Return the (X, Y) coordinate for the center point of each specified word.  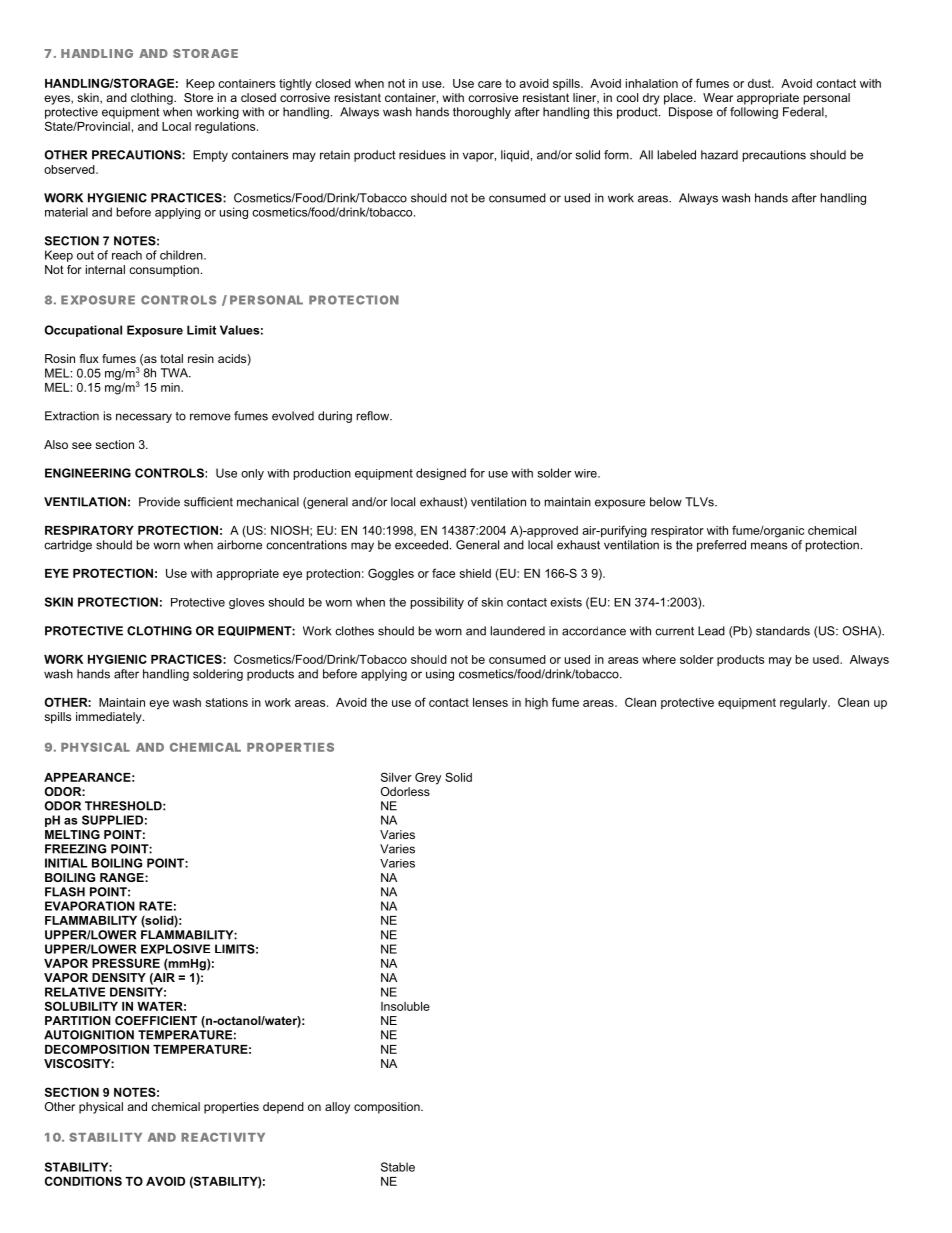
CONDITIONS (83, 1181)
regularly (805, 704)
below (666, 502)
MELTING (72, 834)
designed (441, 474)
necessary (144, 418)
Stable (398, 1167)
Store (198, 96)
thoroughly (482, 113)
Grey (428, 778)
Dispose (691, 113)
